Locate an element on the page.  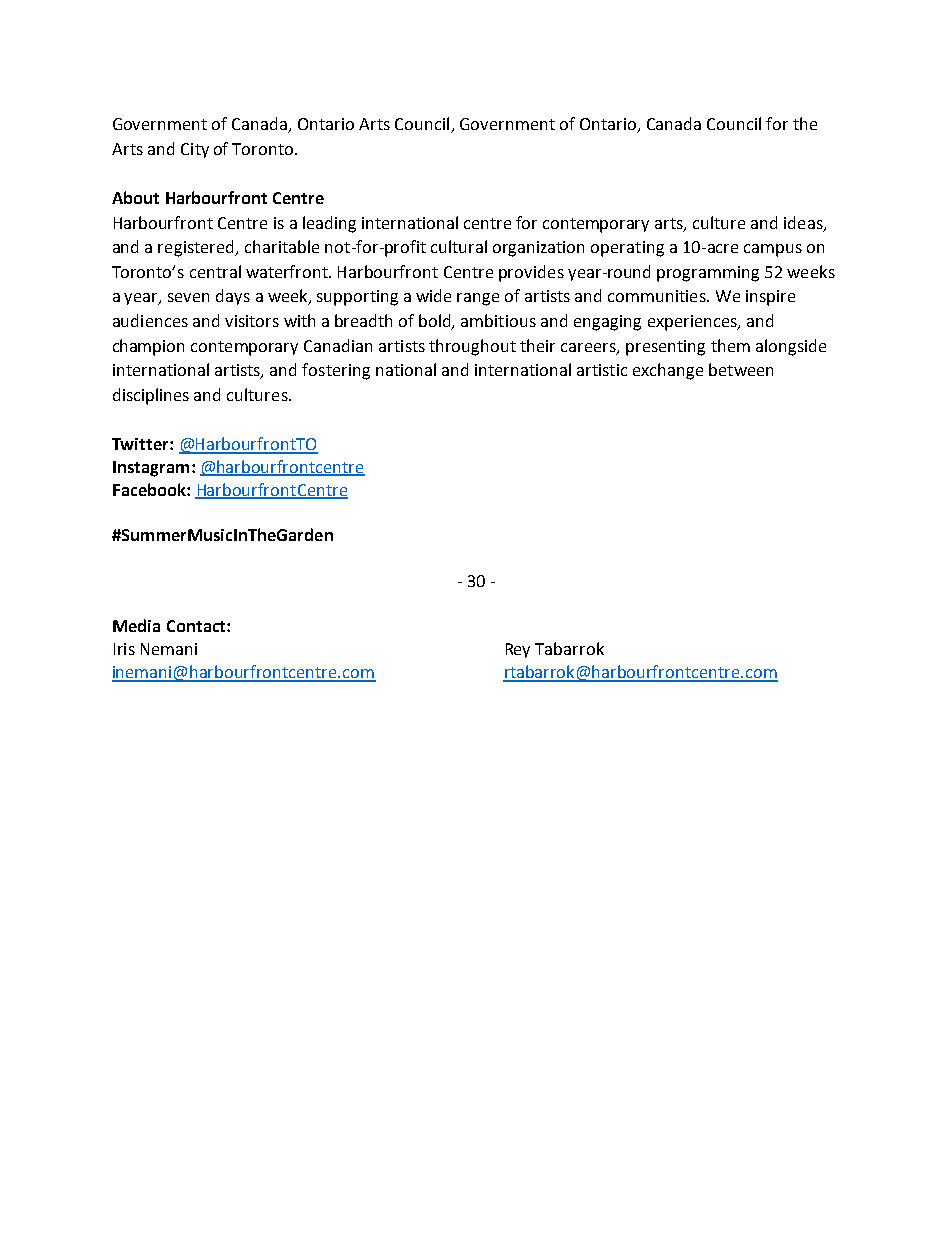
ambitious is located at coordinates (498, 320).
